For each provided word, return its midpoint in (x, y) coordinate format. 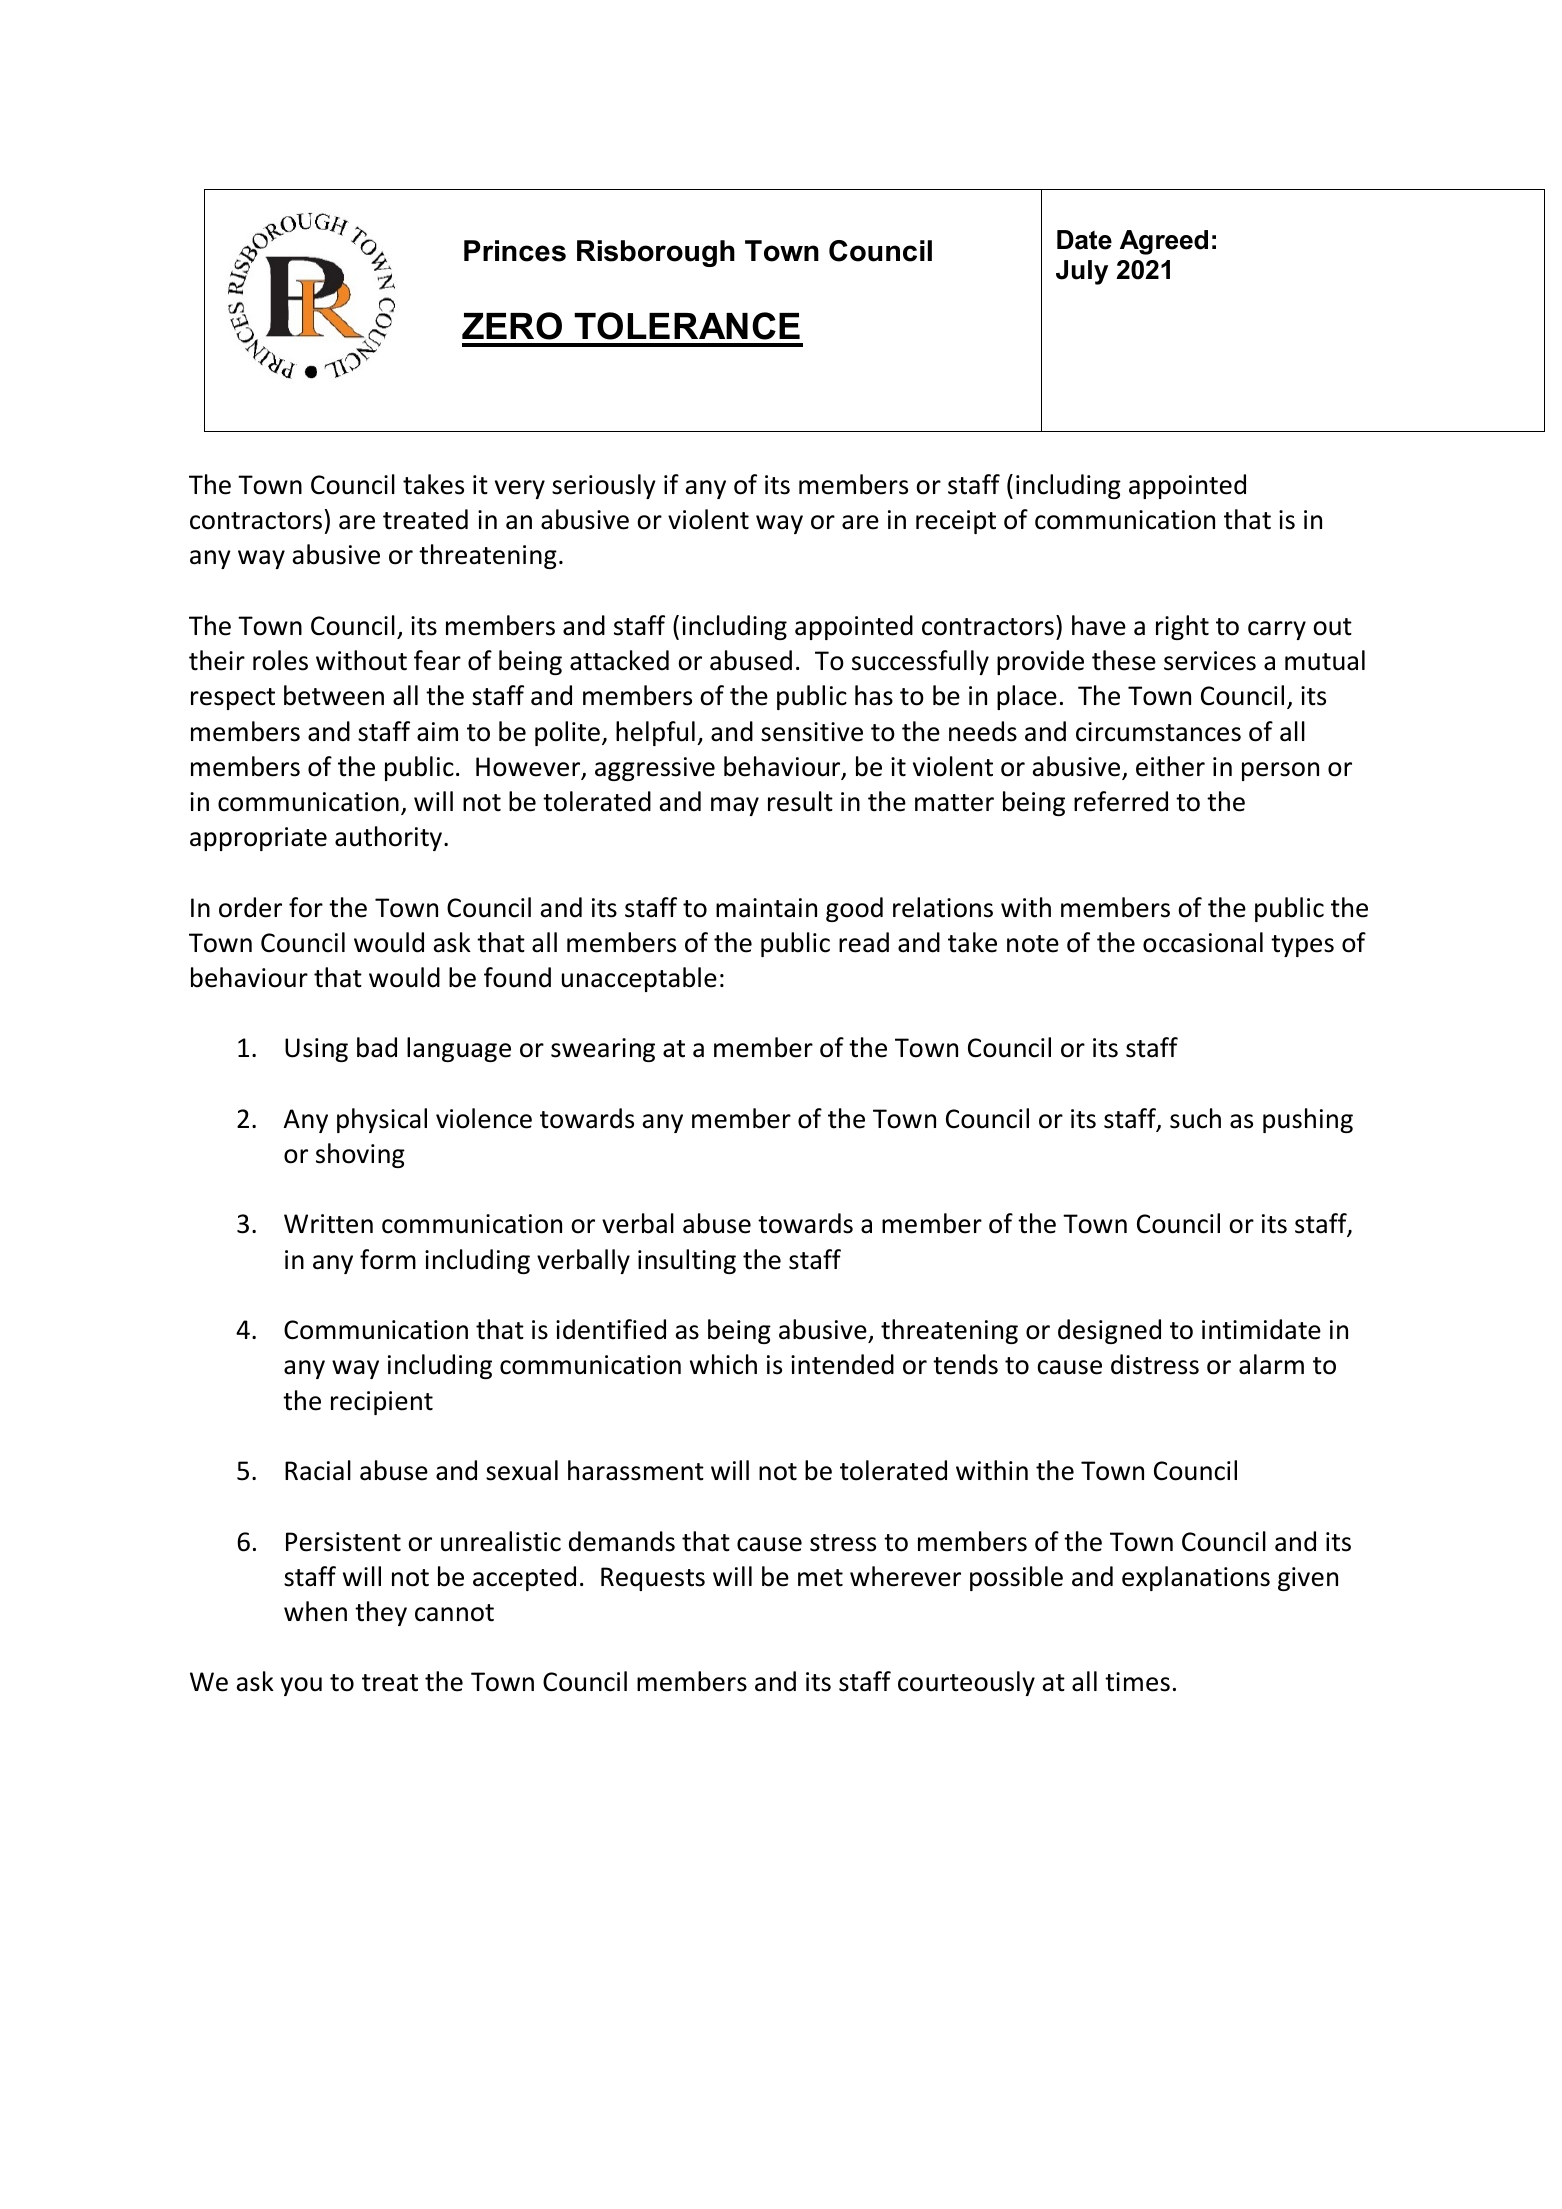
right (1182, 627)
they (381, 1613)
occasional (1203, 942)
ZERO (512, 326)
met (820, 1578)
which (723, 1364)
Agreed (1164, 242)
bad (377, 1047)
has (874, 695)
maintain (766, 908)
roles (280, 660)
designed (1109, 1331)
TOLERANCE (687, 326)
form (388, 1259)
